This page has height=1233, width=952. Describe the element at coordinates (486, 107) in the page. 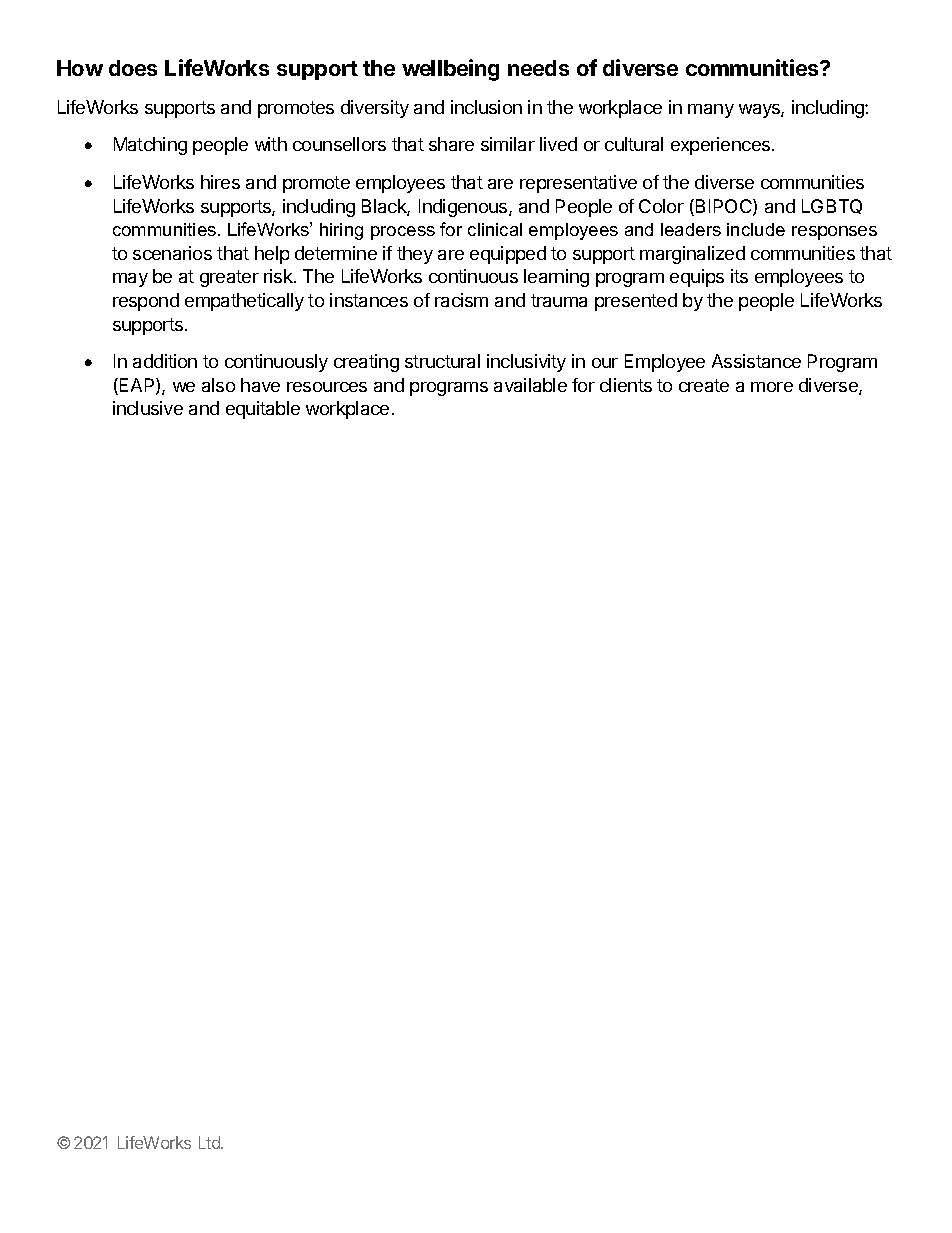

I see `inclusion` at that location.
